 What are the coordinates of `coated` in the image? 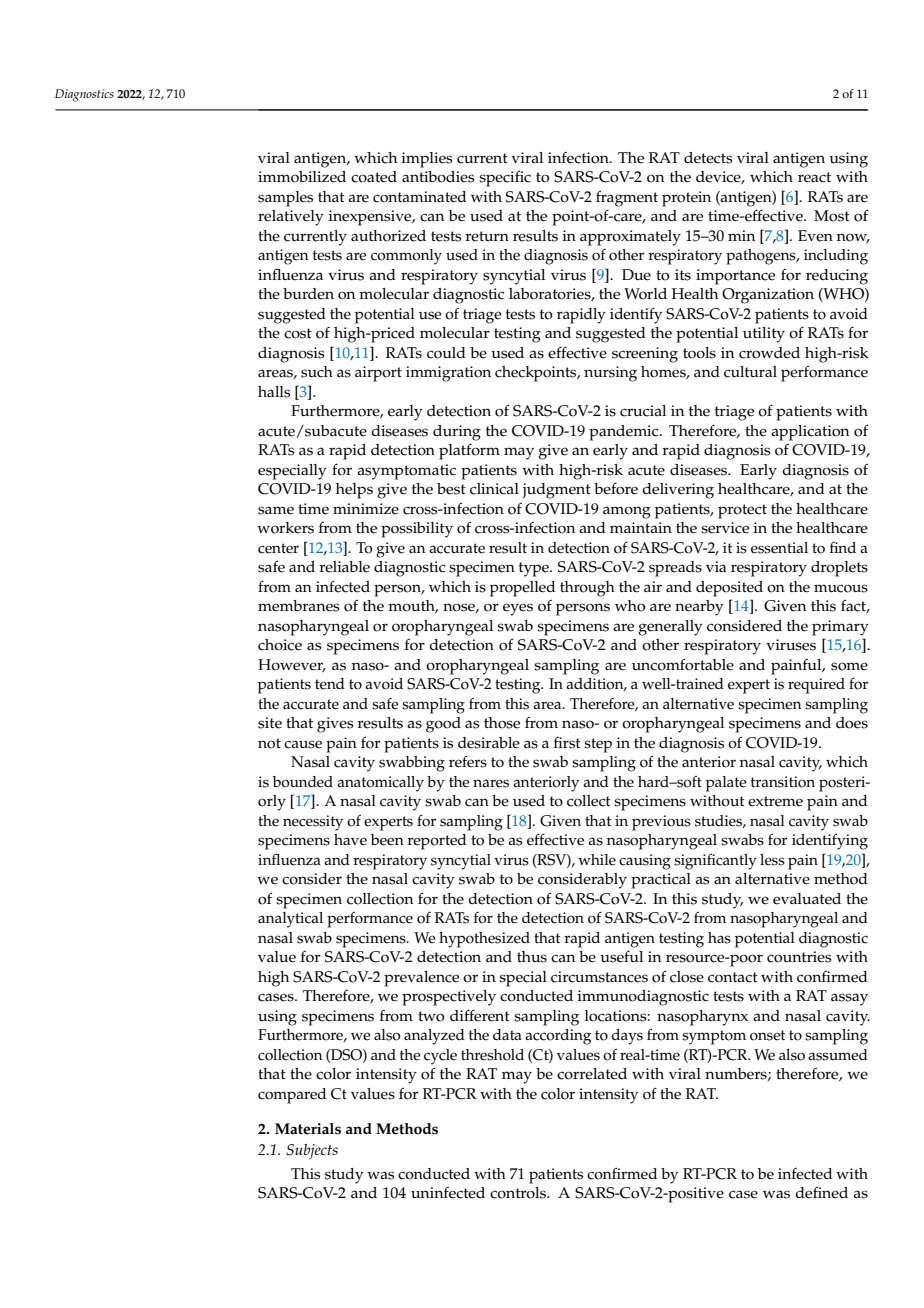 It's located at (374, 177).
